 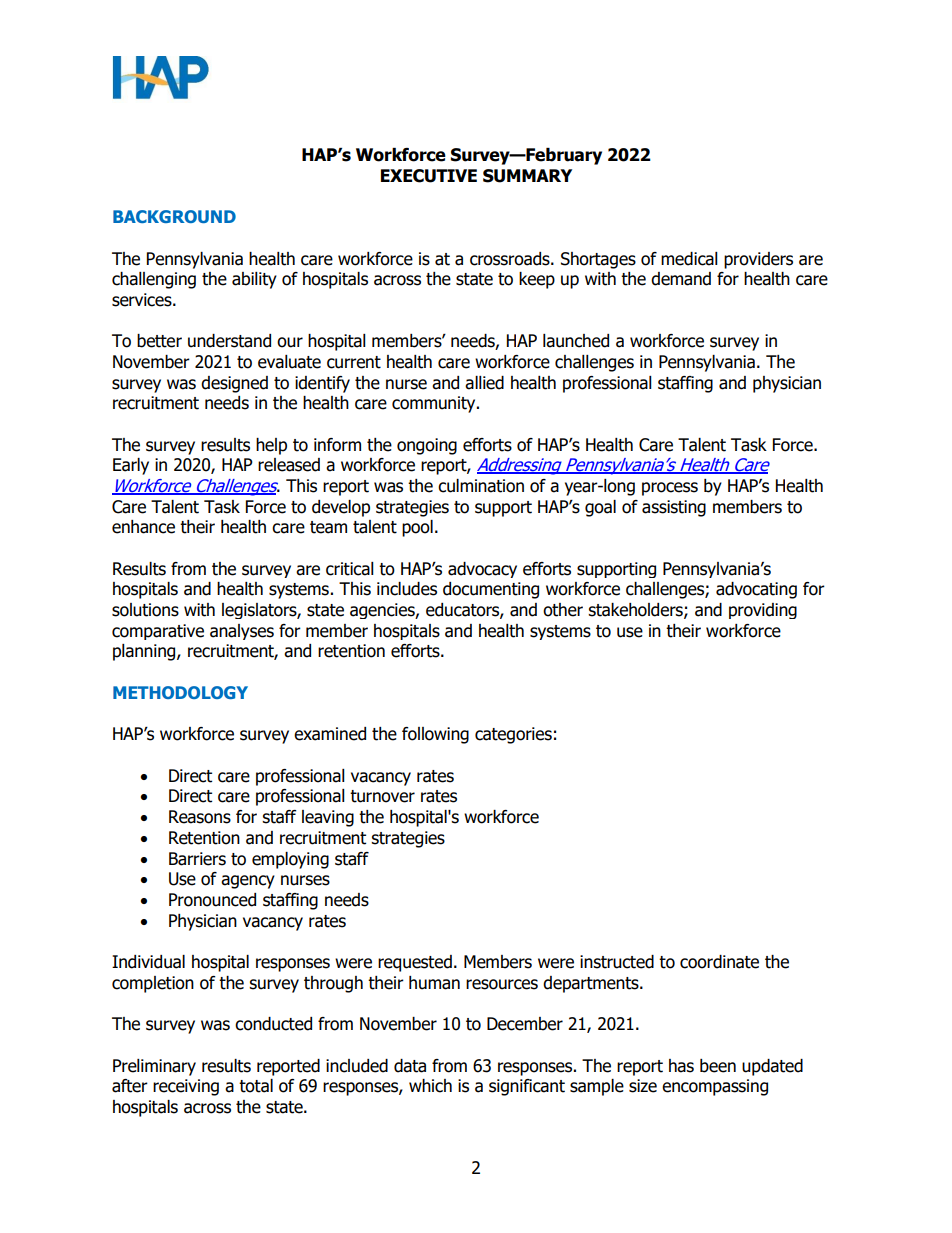 What do you see at coordinates (689, 259) in the page?
I see `medical` at bounding box center [689, 259].
